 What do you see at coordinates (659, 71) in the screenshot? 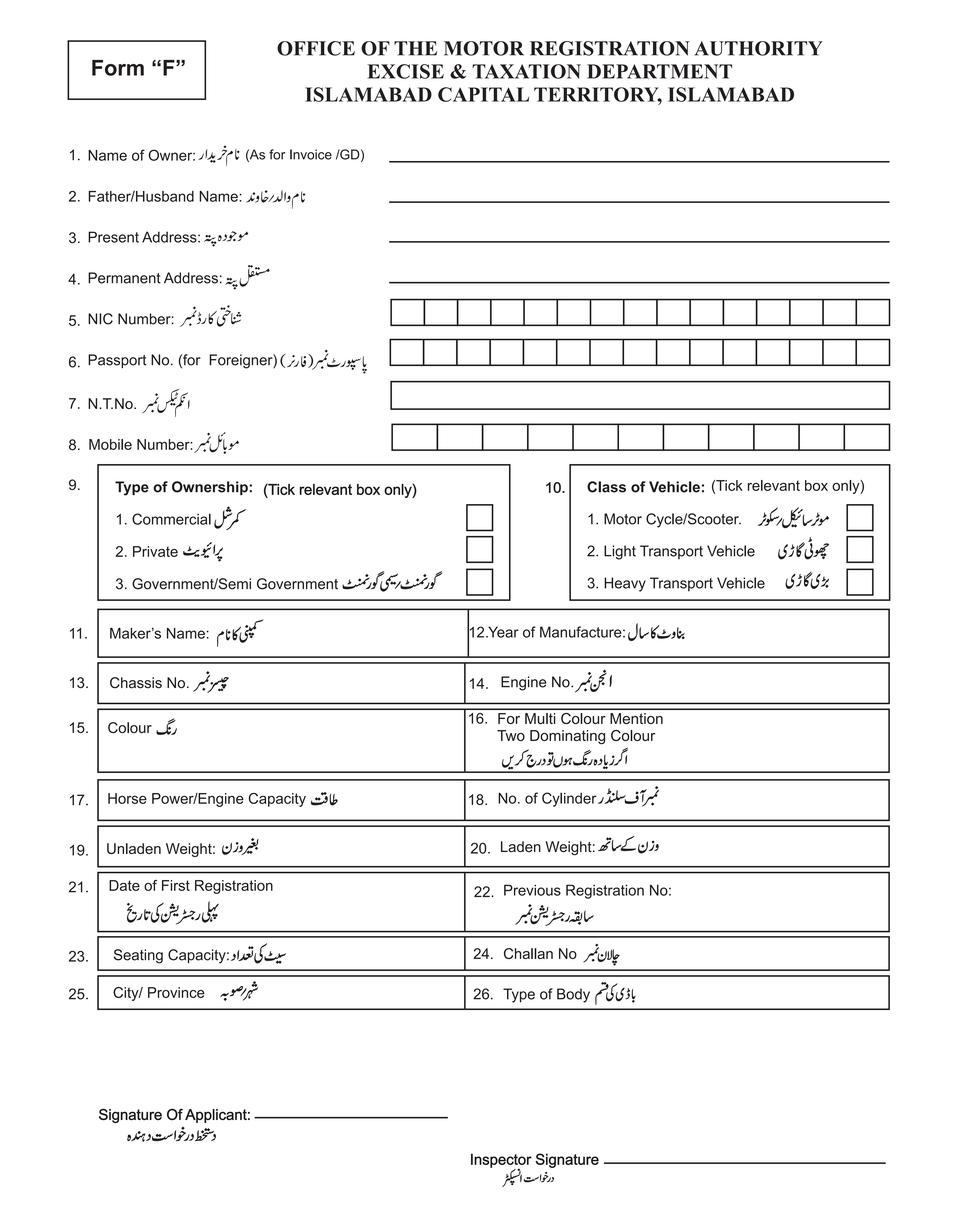
I see `DEPARTMENT` at bounding box center [659, 71].
